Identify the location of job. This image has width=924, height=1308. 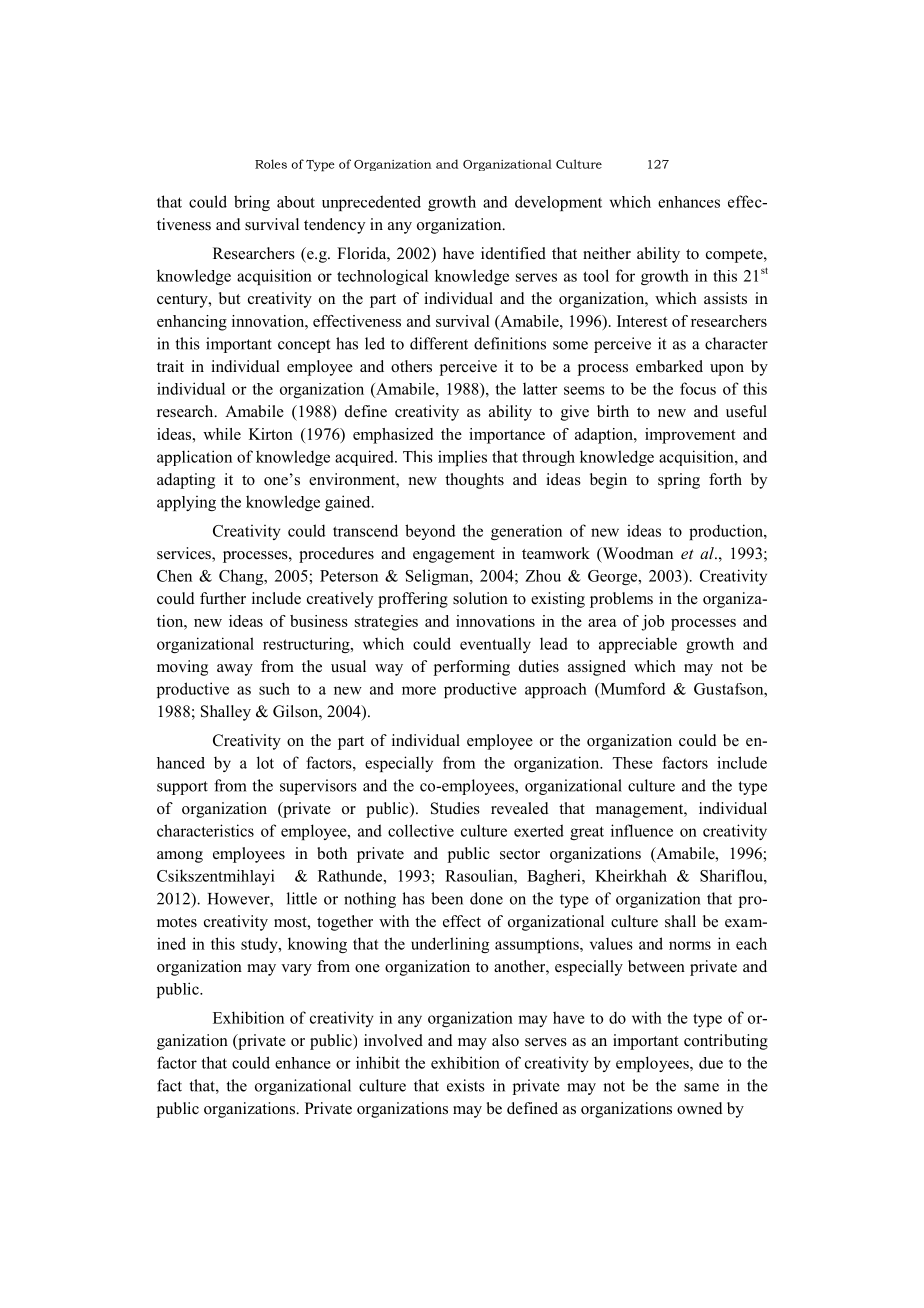
(652, 623).
